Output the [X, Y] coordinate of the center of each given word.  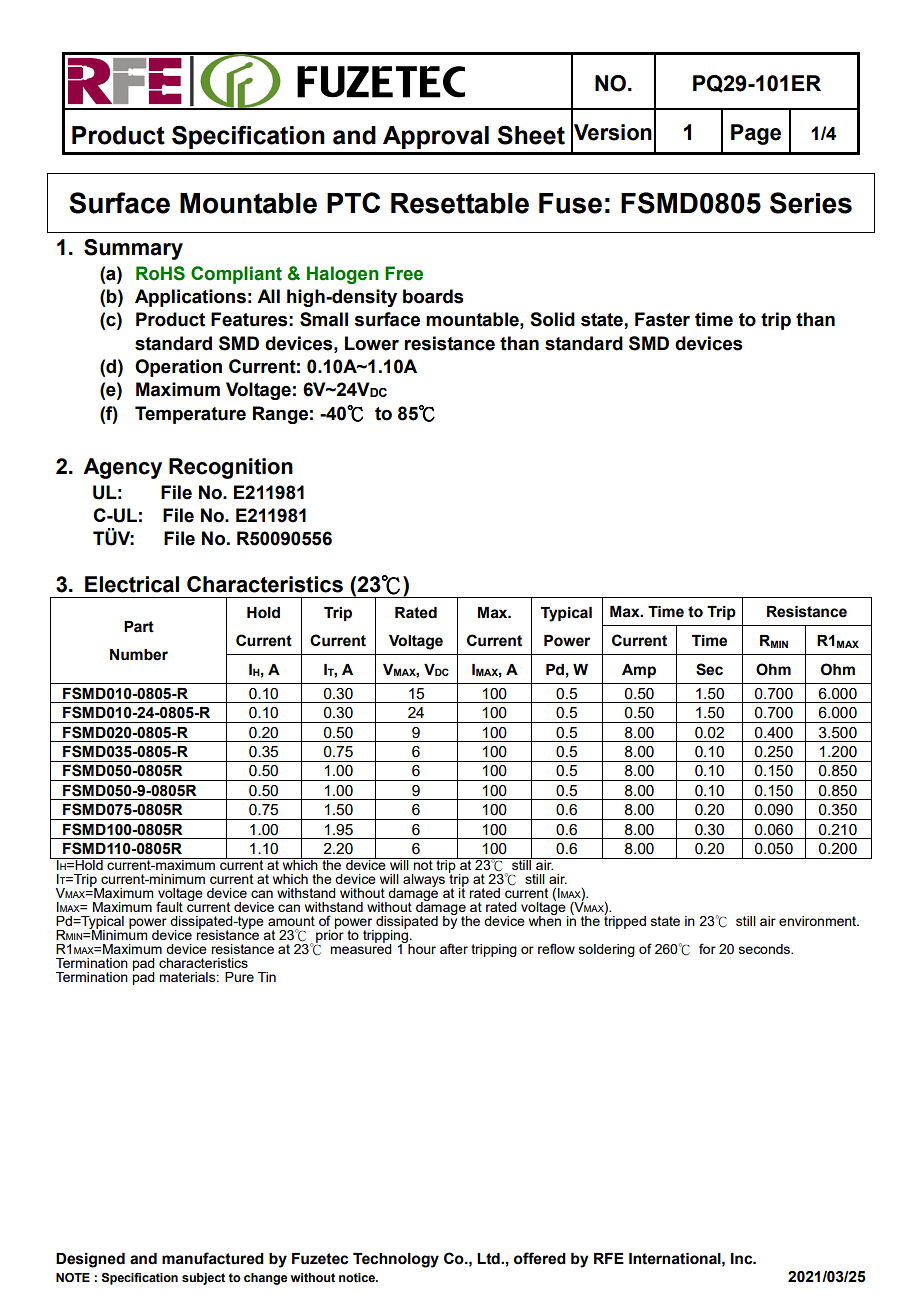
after [454, 948]
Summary [133, 249]
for [707, 948]
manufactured [213, 1258]
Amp [639, 671]
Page [756, 134]
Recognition [231, 468]
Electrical [132, 584]
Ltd [489, 1259]
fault [169, 906]
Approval [436, 137]
